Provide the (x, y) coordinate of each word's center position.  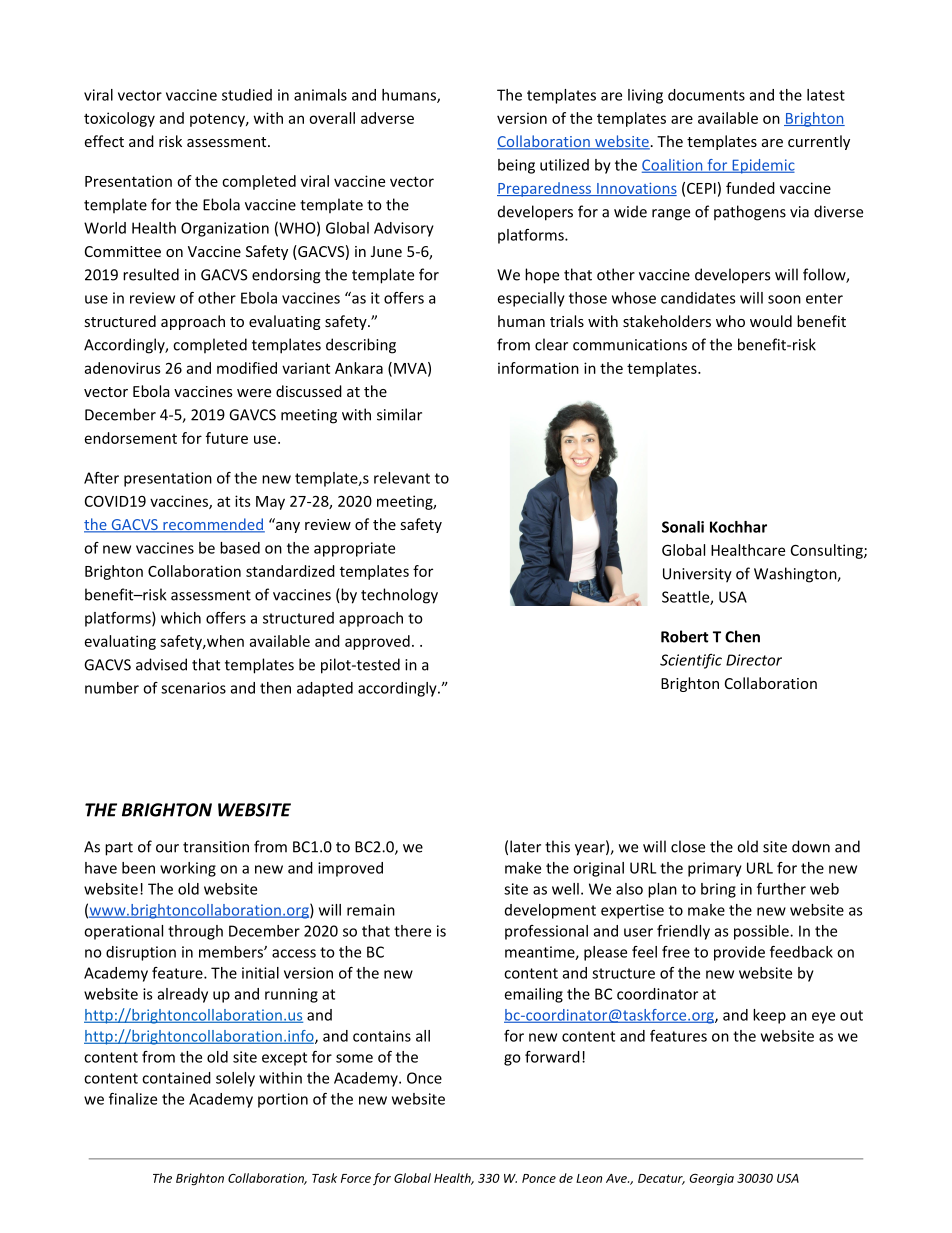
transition (216, 847)
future (227, 438)
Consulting (828, 551)
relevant (402, 478)
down (811, 846)
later (525, 846)
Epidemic (762, 166)
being (516, 166)
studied (247, 95)
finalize (133, 1099)
